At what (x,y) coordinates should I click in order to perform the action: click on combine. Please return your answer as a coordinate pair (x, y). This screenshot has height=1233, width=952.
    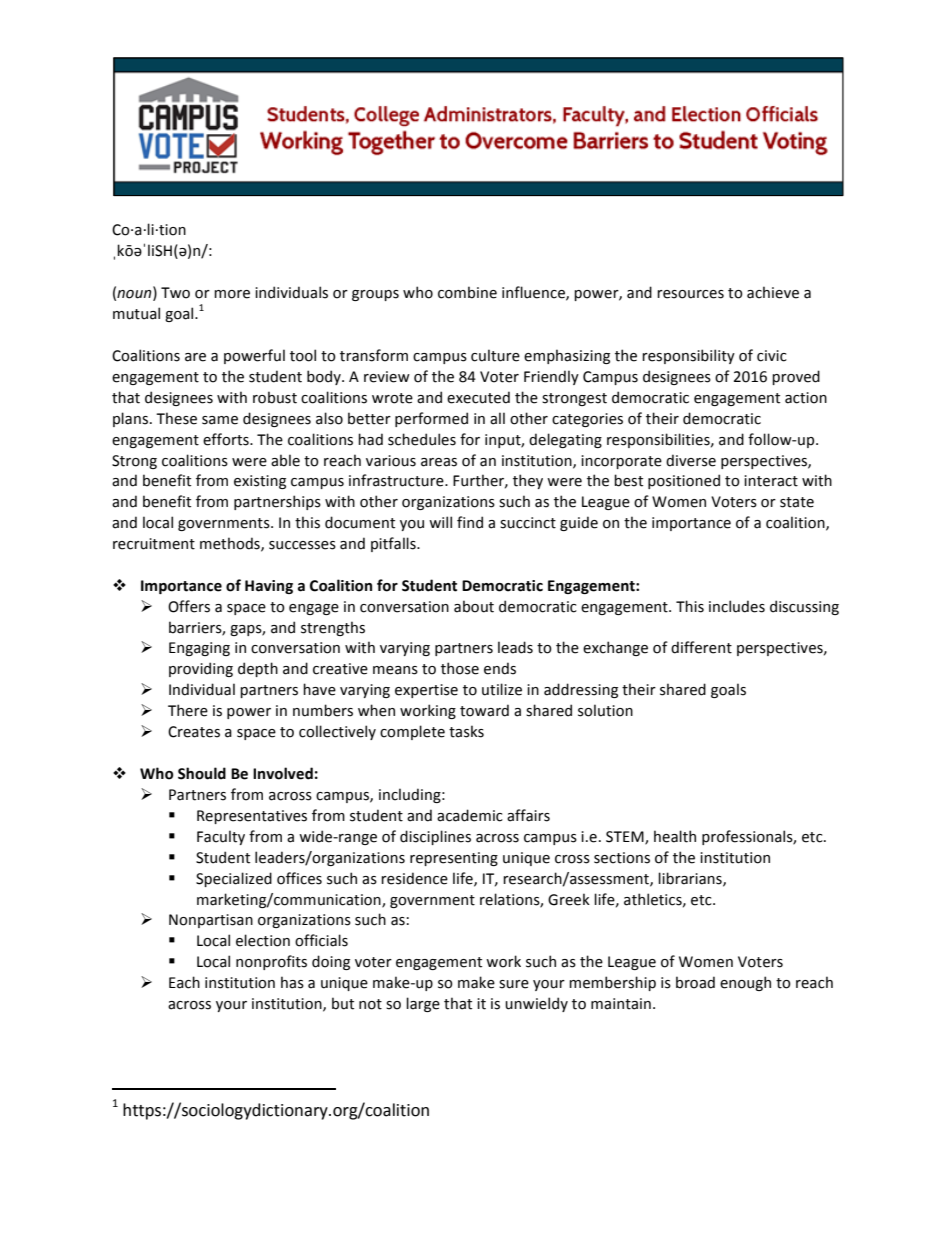
    Looking at the image, I should click on (467, 292).
